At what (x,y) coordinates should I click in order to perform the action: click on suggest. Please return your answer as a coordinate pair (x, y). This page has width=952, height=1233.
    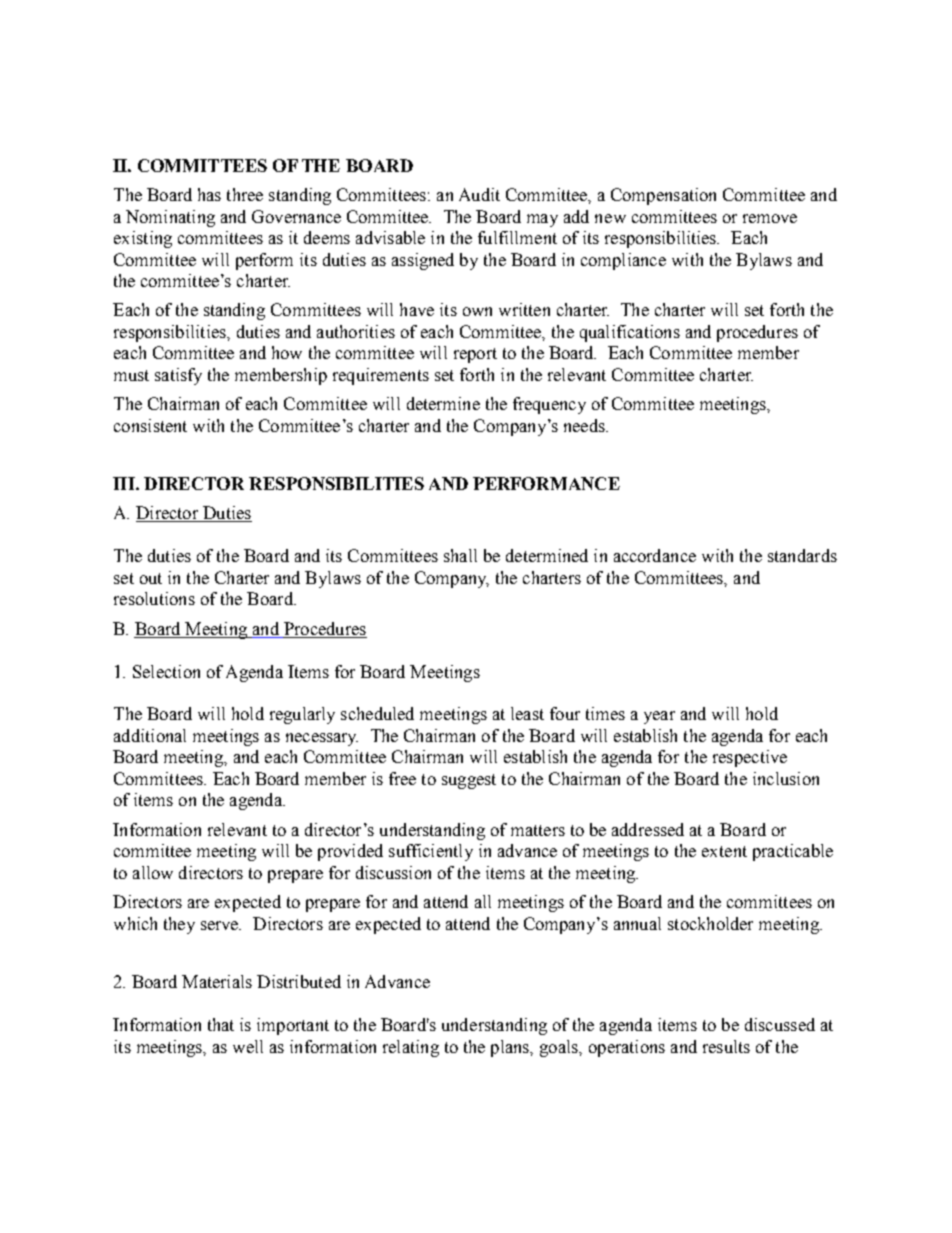
    Looking at the image, I should click on (469, 781).
